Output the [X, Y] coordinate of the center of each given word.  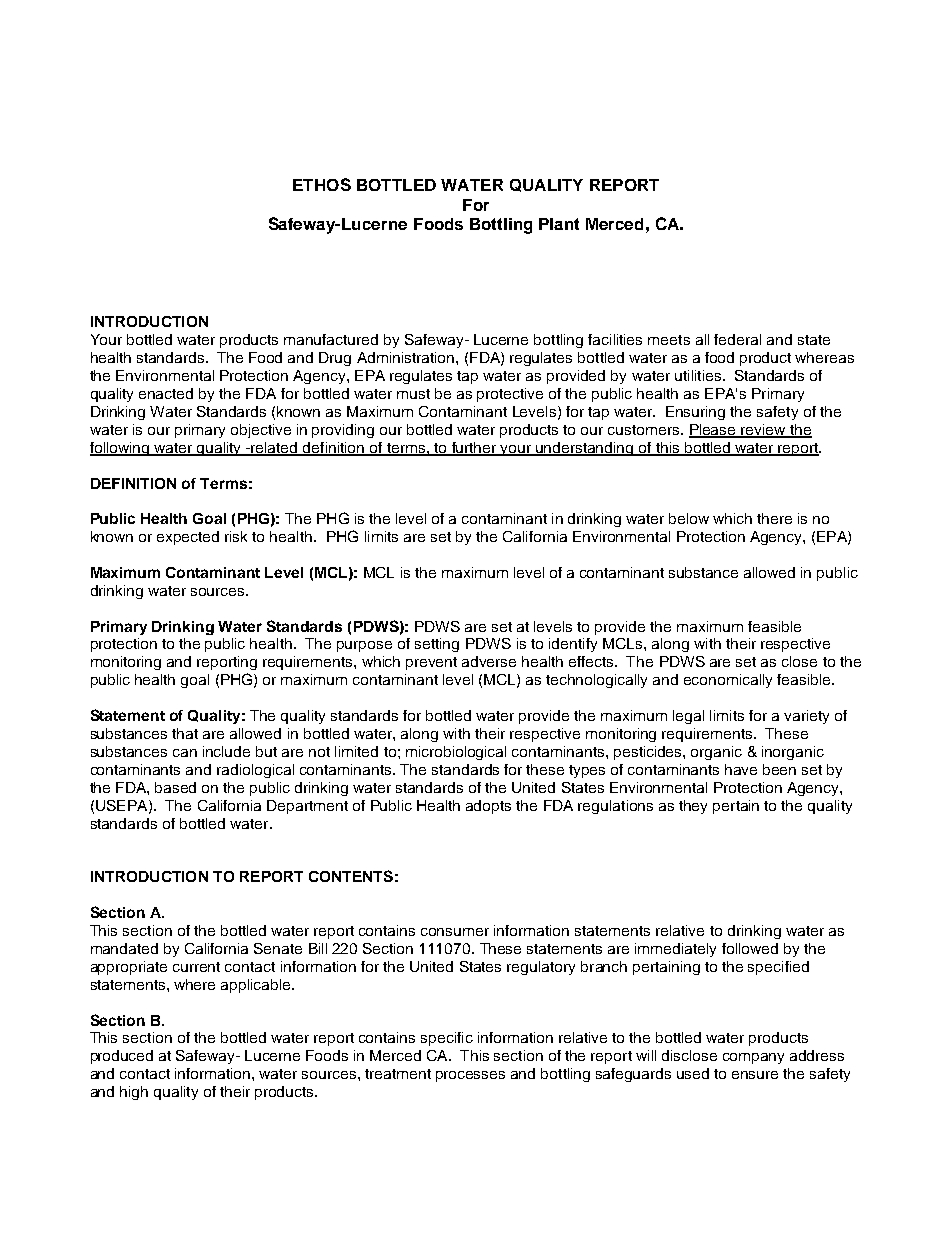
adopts [488, 807]
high [134, 1093]
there [774, 518]
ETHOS [322, 184]
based [175, 787]
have [741, 769]
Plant [559, 224]
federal [737, 339]
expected [188, 538]
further [474, 448]
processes [470, 1076]
